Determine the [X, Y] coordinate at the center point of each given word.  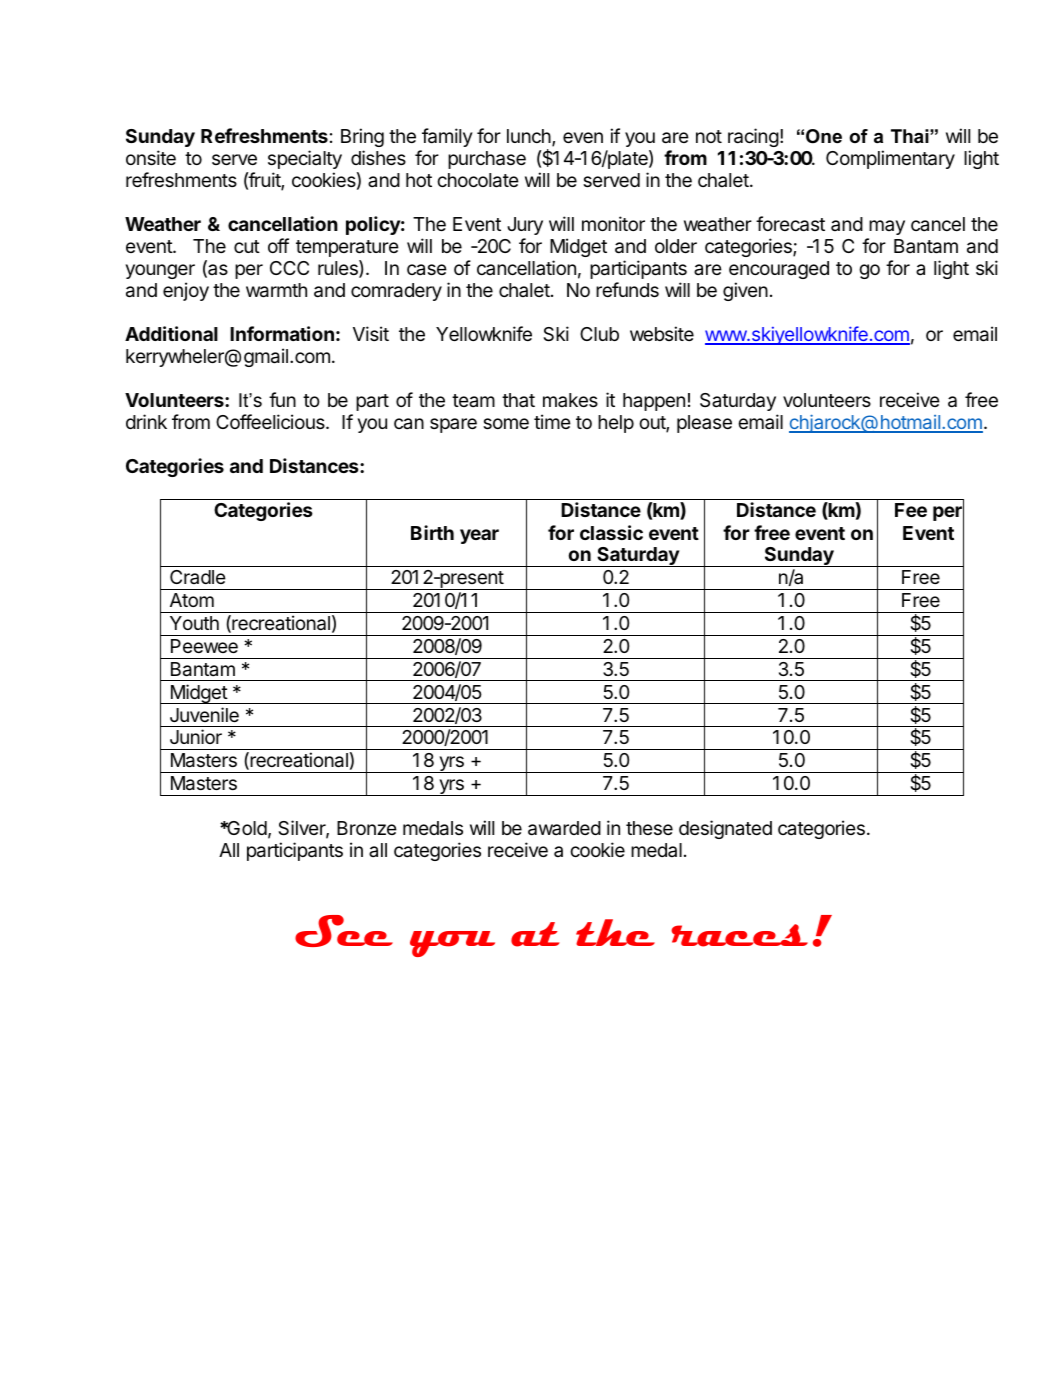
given [745, 291]
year [479, 536]
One [824, 136]
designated [725, 829]
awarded [564, 828]
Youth [194, 623]
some [506, 423]
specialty [305, 159]
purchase [487, 160]
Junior [196, 736]
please [704, 424]
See [344, 931]
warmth [276, 290]
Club [599, 334]
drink [146, 421]
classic [611, 532]
